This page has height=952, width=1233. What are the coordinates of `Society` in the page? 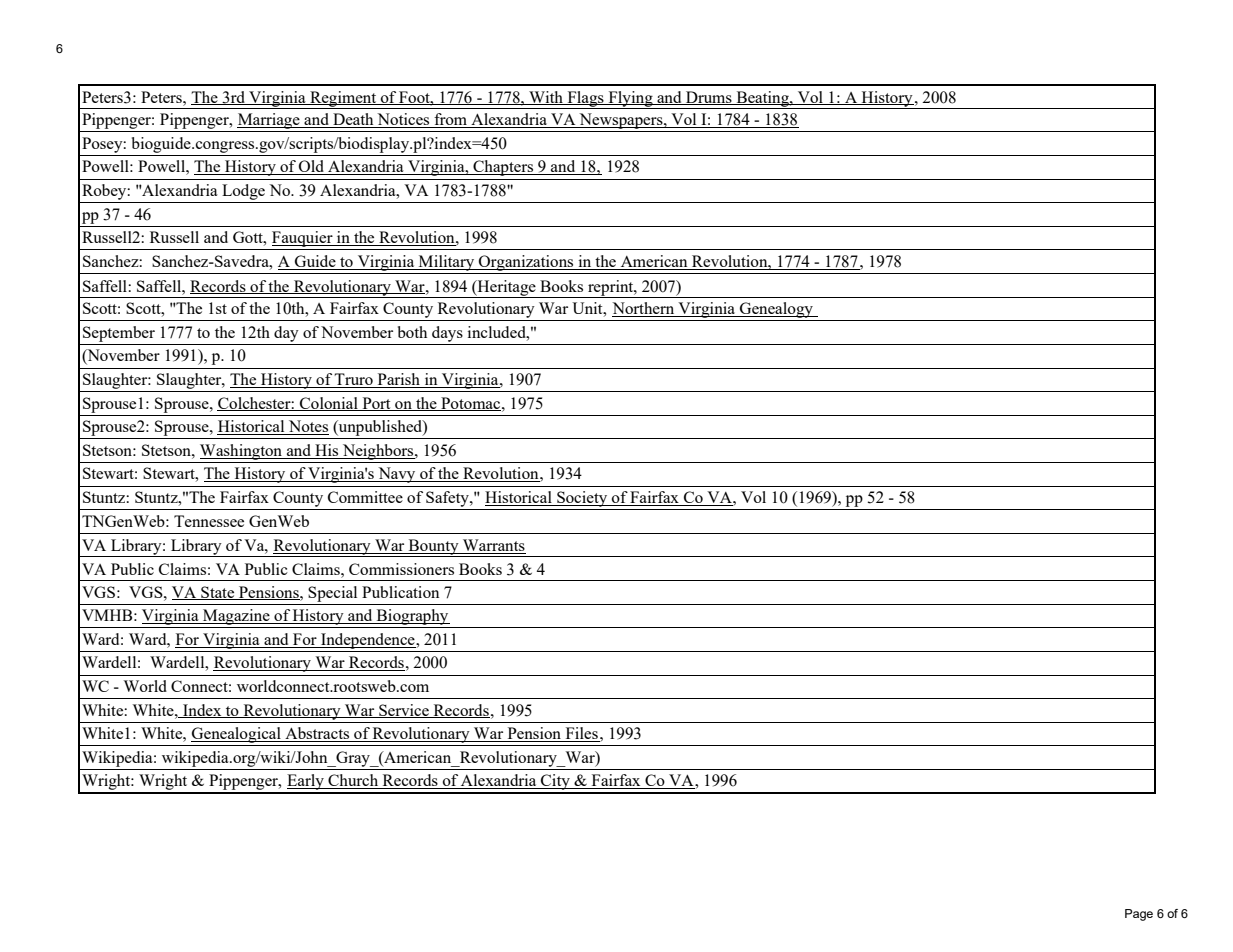 It's located at (582, 499).
